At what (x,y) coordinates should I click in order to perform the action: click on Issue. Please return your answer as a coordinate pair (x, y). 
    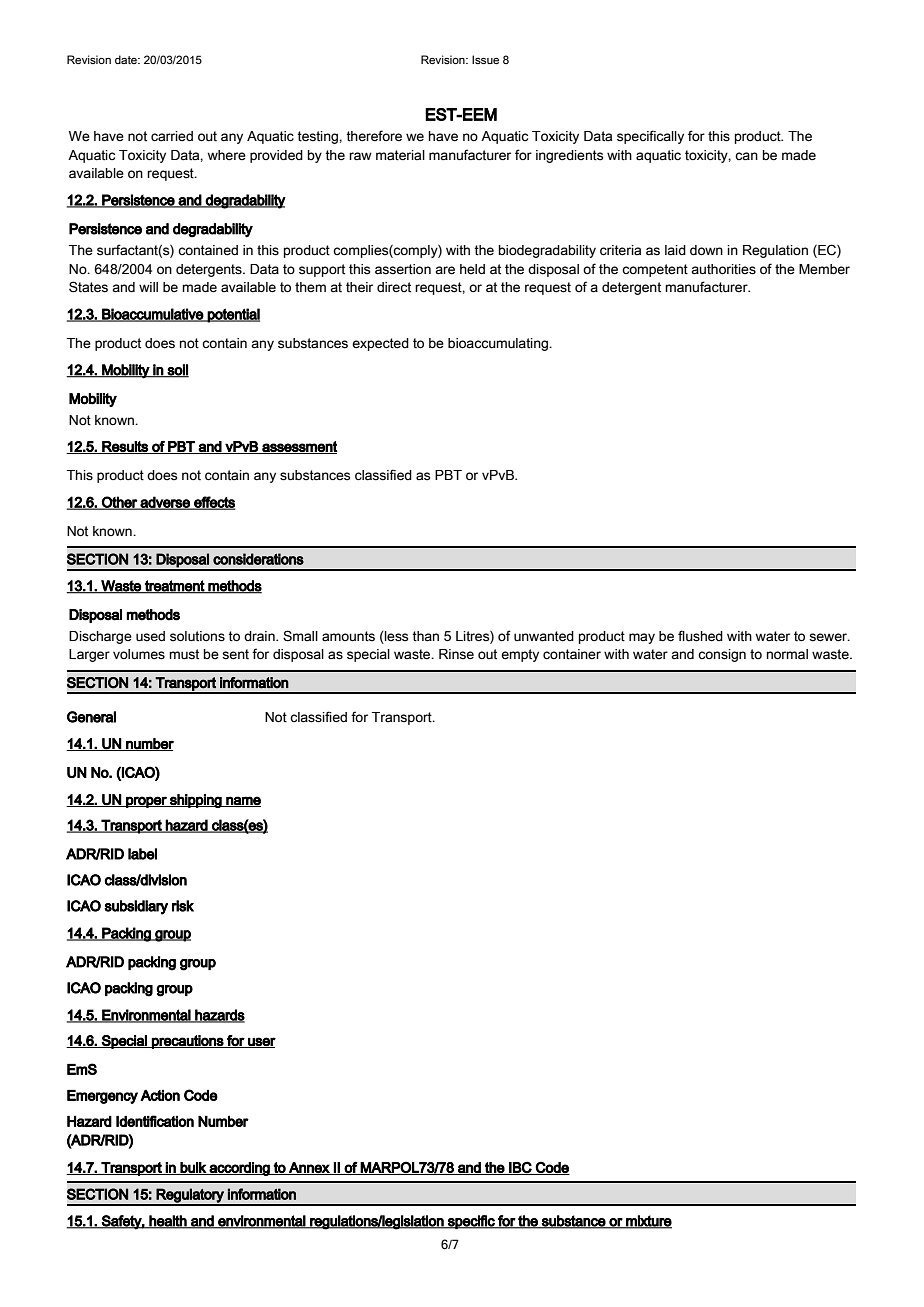
    Looking at the image, I should click on (485, 59).
